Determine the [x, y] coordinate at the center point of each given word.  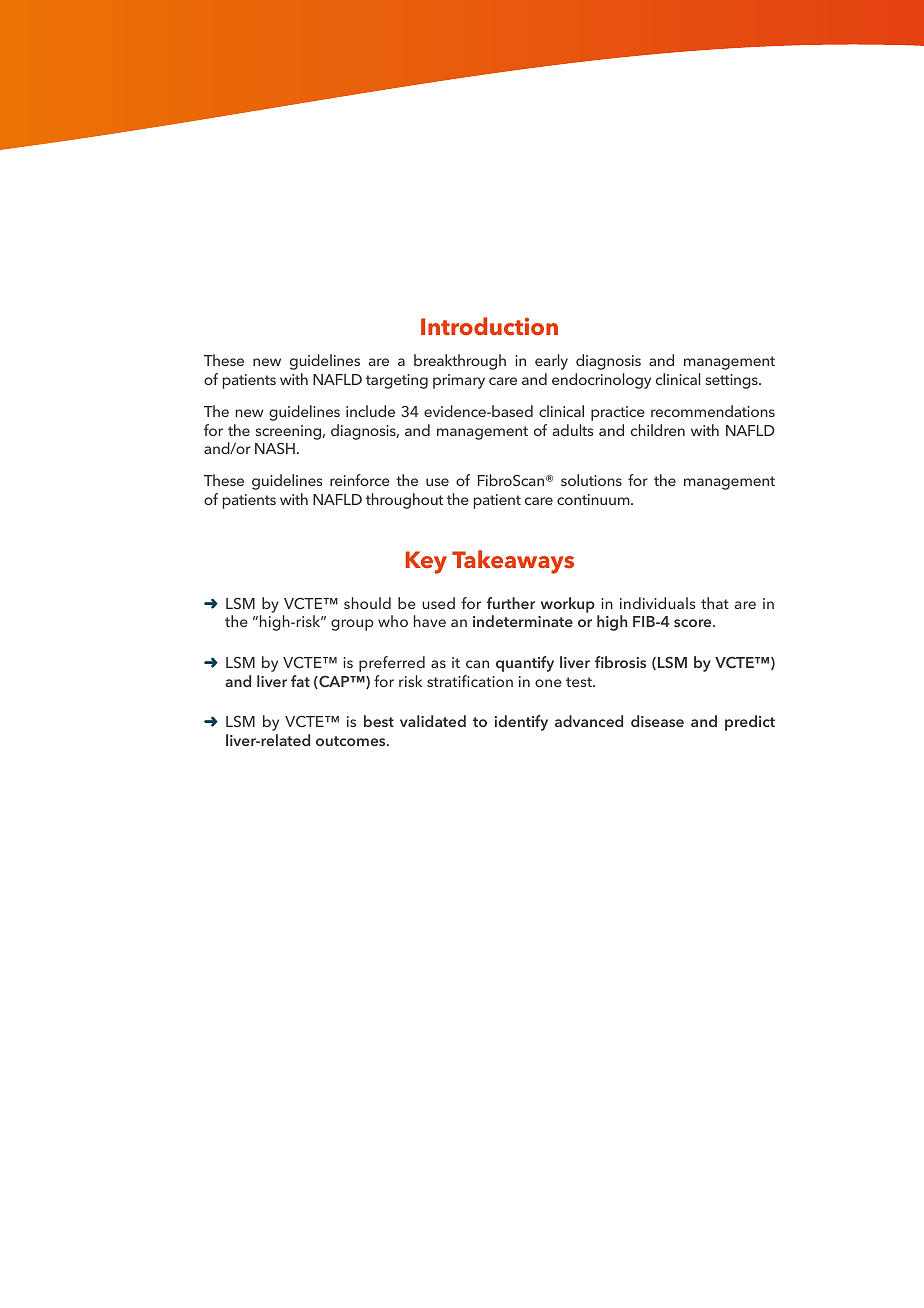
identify [521, 723]
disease [657, 721]
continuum [594, 499]
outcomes [352, 741]
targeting [397, 381]
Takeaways [513, 562]
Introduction [489, 326]
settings [733, 381]
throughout [404, 501]
